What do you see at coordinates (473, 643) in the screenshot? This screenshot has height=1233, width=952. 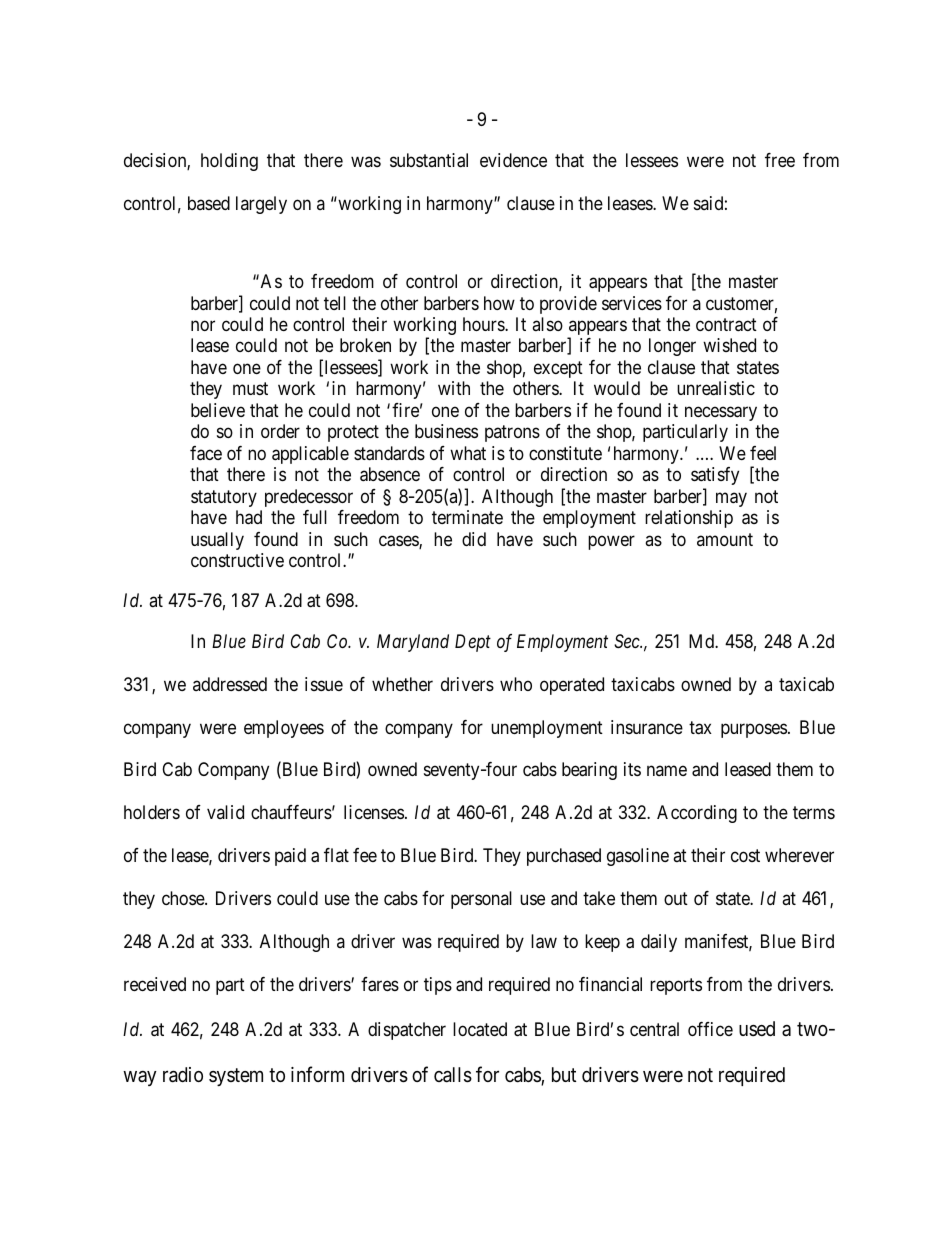 I see `Dept` at bounding box center [473, 643].
